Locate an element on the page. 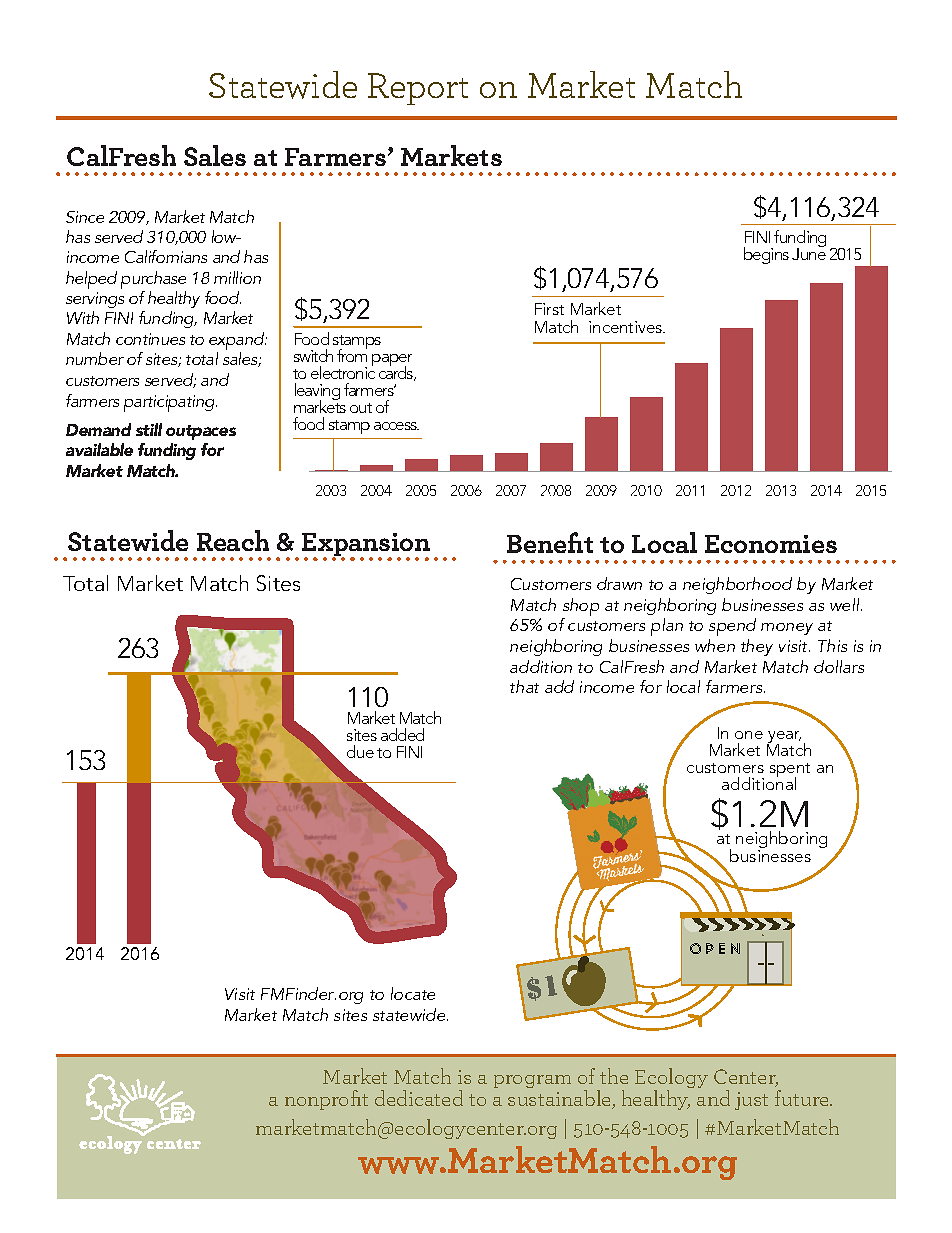 The height and width of the image is (1233, 952). due is located at coordinates (360, 751).
